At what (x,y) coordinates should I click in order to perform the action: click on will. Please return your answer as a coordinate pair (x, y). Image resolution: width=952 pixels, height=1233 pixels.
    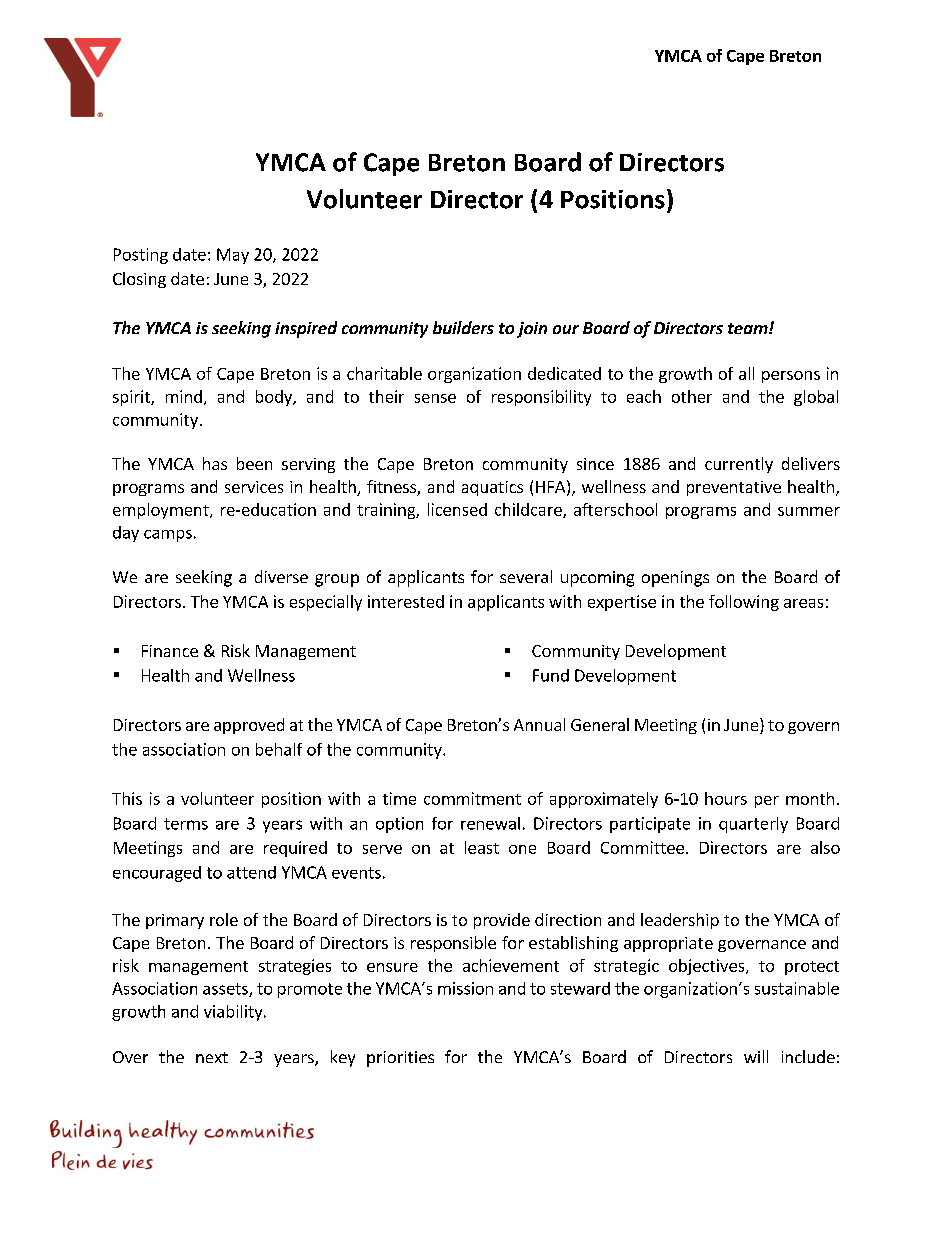
    Looking at the image, I should click on (756, 1056).
